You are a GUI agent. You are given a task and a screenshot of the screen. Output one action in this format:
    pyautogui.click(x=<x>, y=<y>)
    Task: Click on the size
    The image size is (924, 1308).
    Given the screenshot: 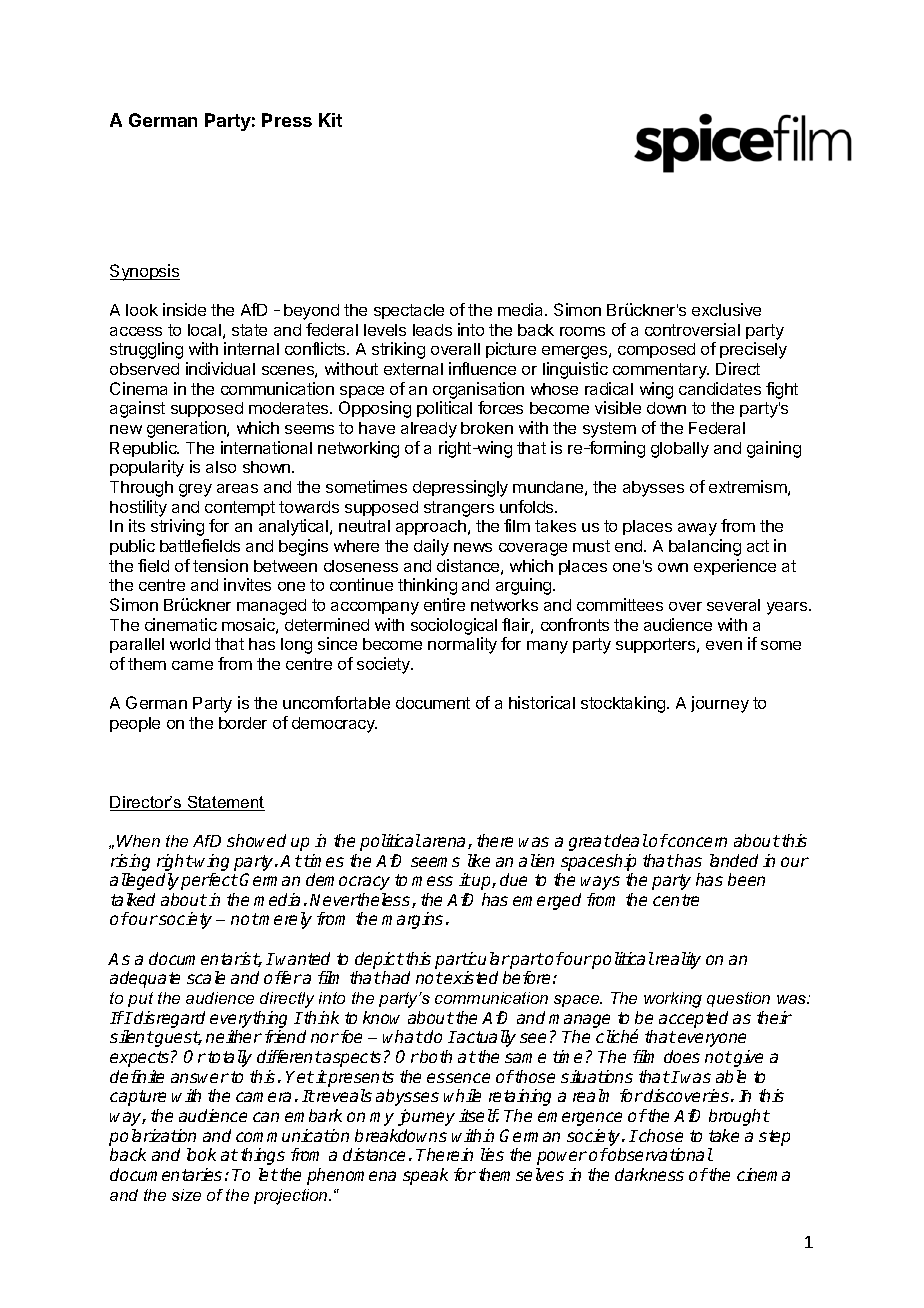 What is the action you would take?
    pyautogui.click(x=186, y=1195)
